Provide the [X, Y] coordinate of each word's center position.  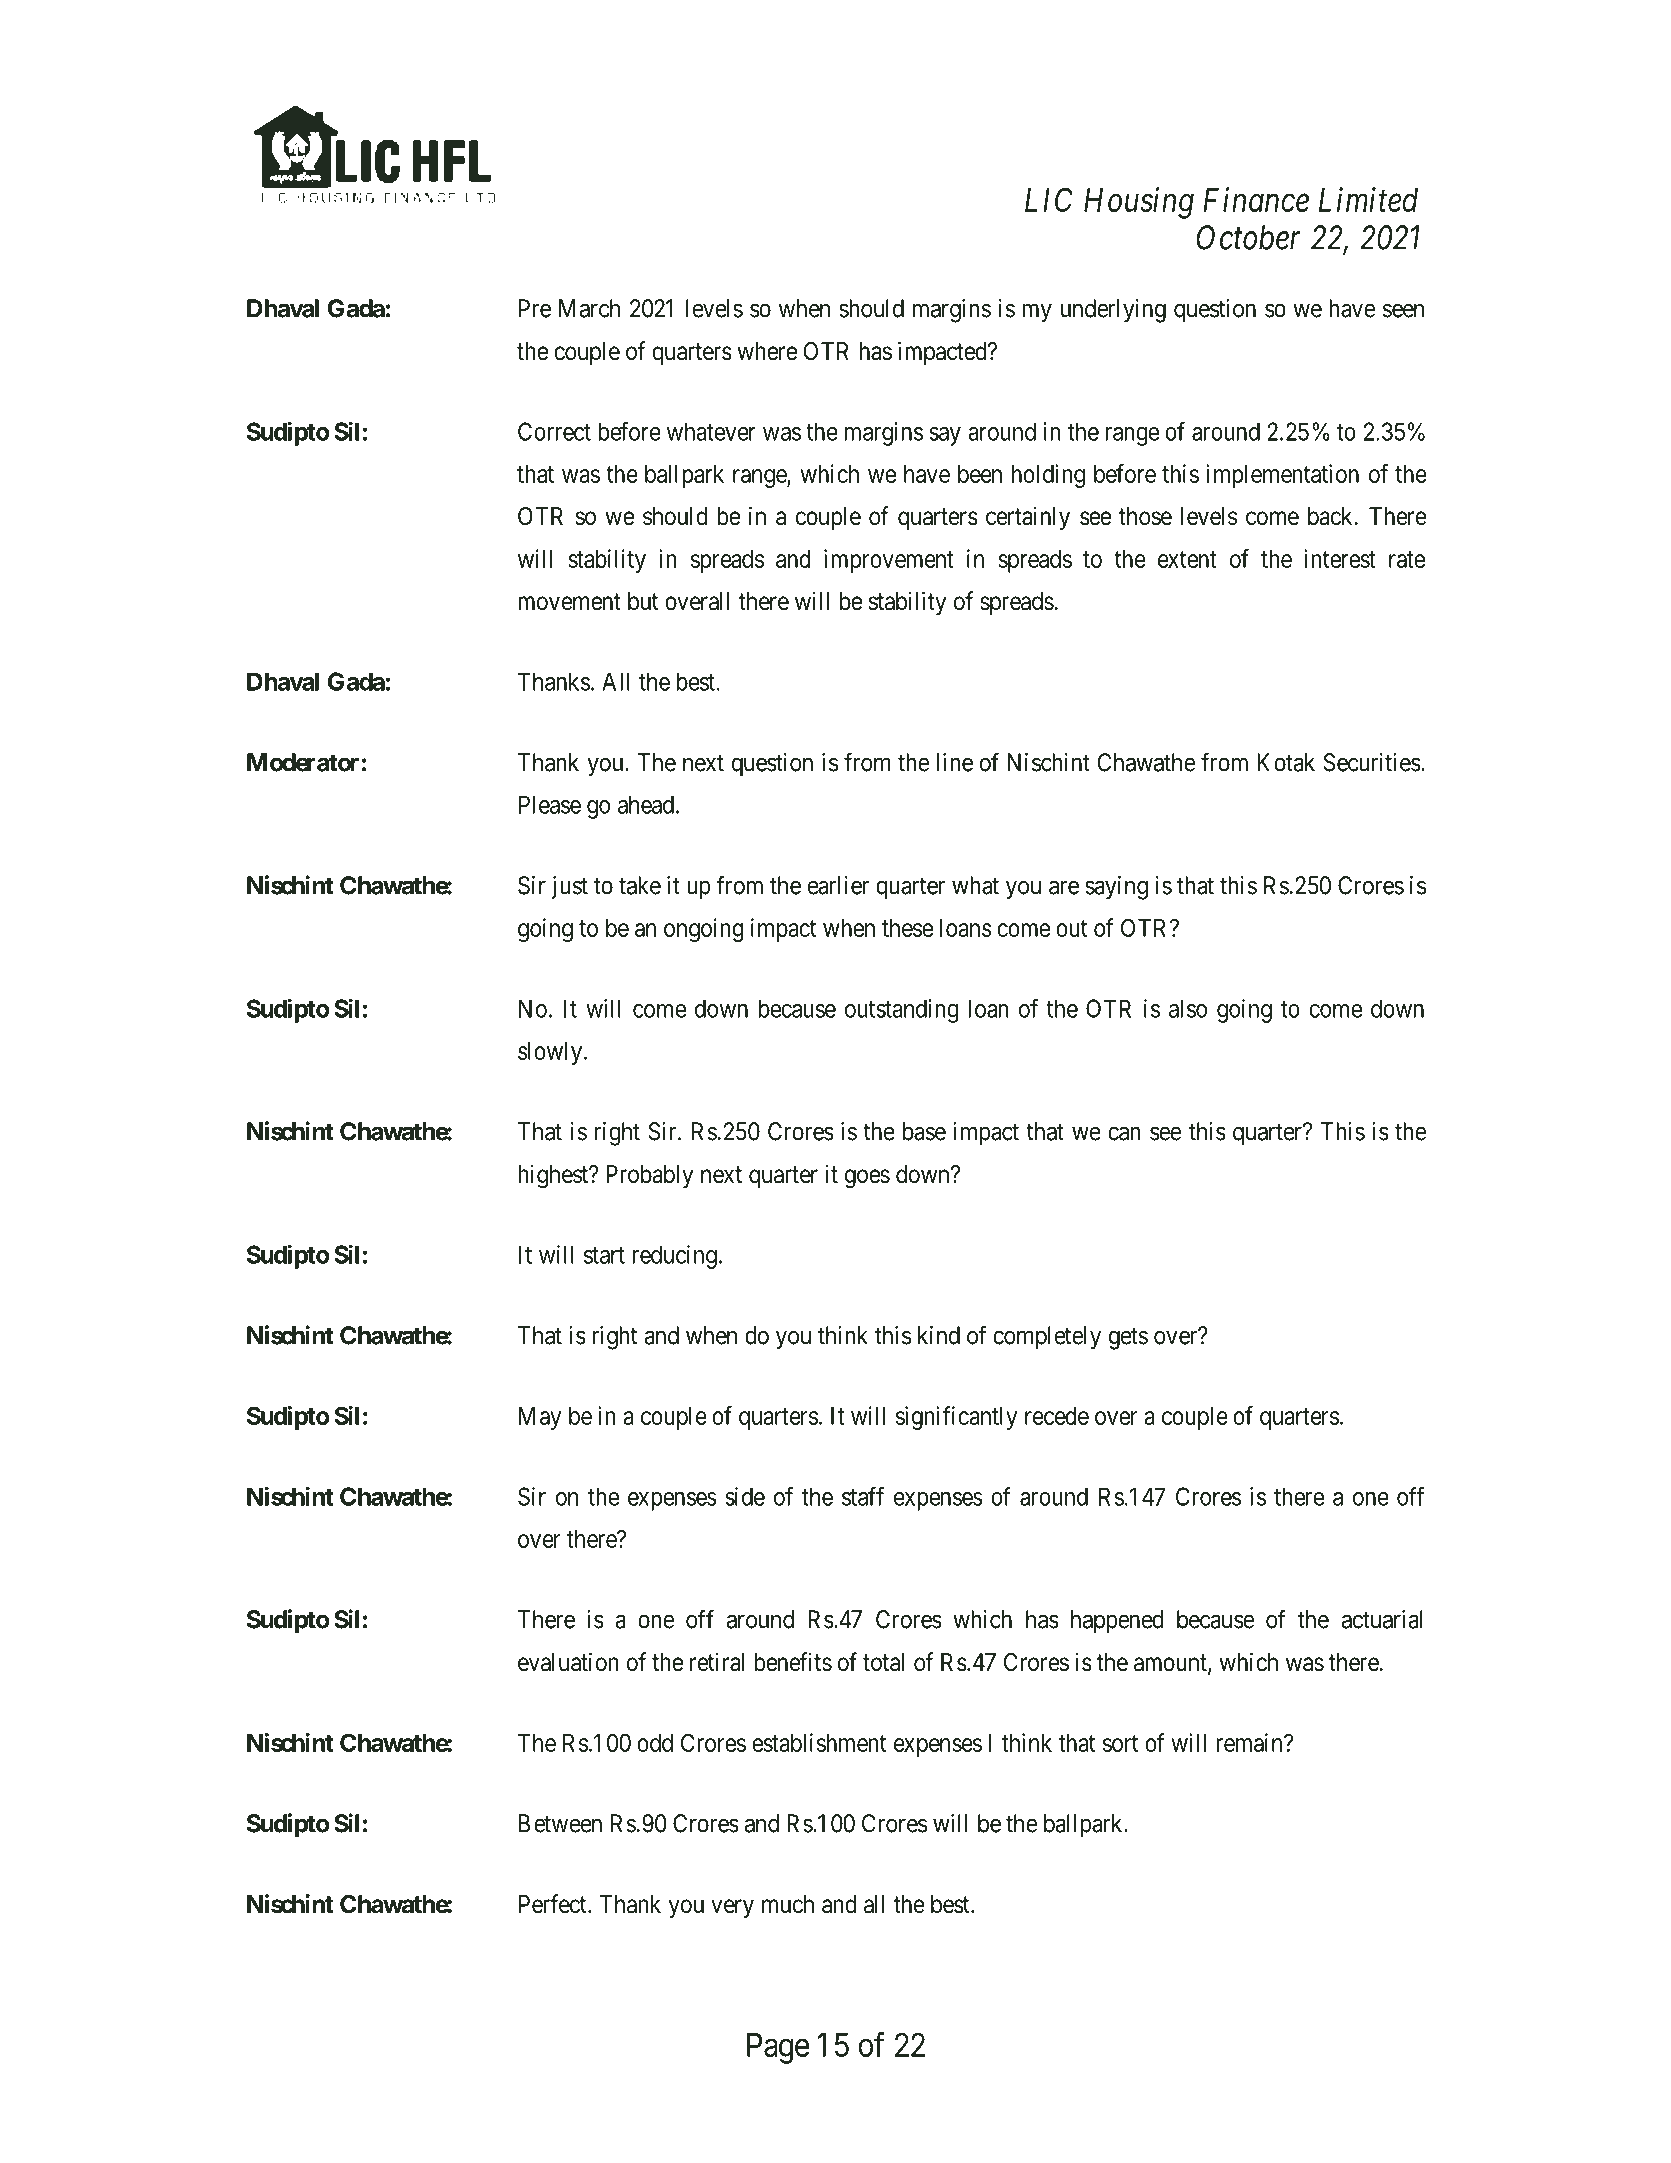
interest [1340, 558]
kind [939, 1335]
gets [1128, 1339]
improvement [889, 561]
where [767, 351]
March [589, 308]
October [1249, 237]
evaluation [568, 1662]
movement [569, 602]
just [569, 888]
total [883, 1662]
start [604, 1255]
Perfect [554, 1904]
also [1188, 1008]
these [907, 928]
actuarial [1382, 1619]
